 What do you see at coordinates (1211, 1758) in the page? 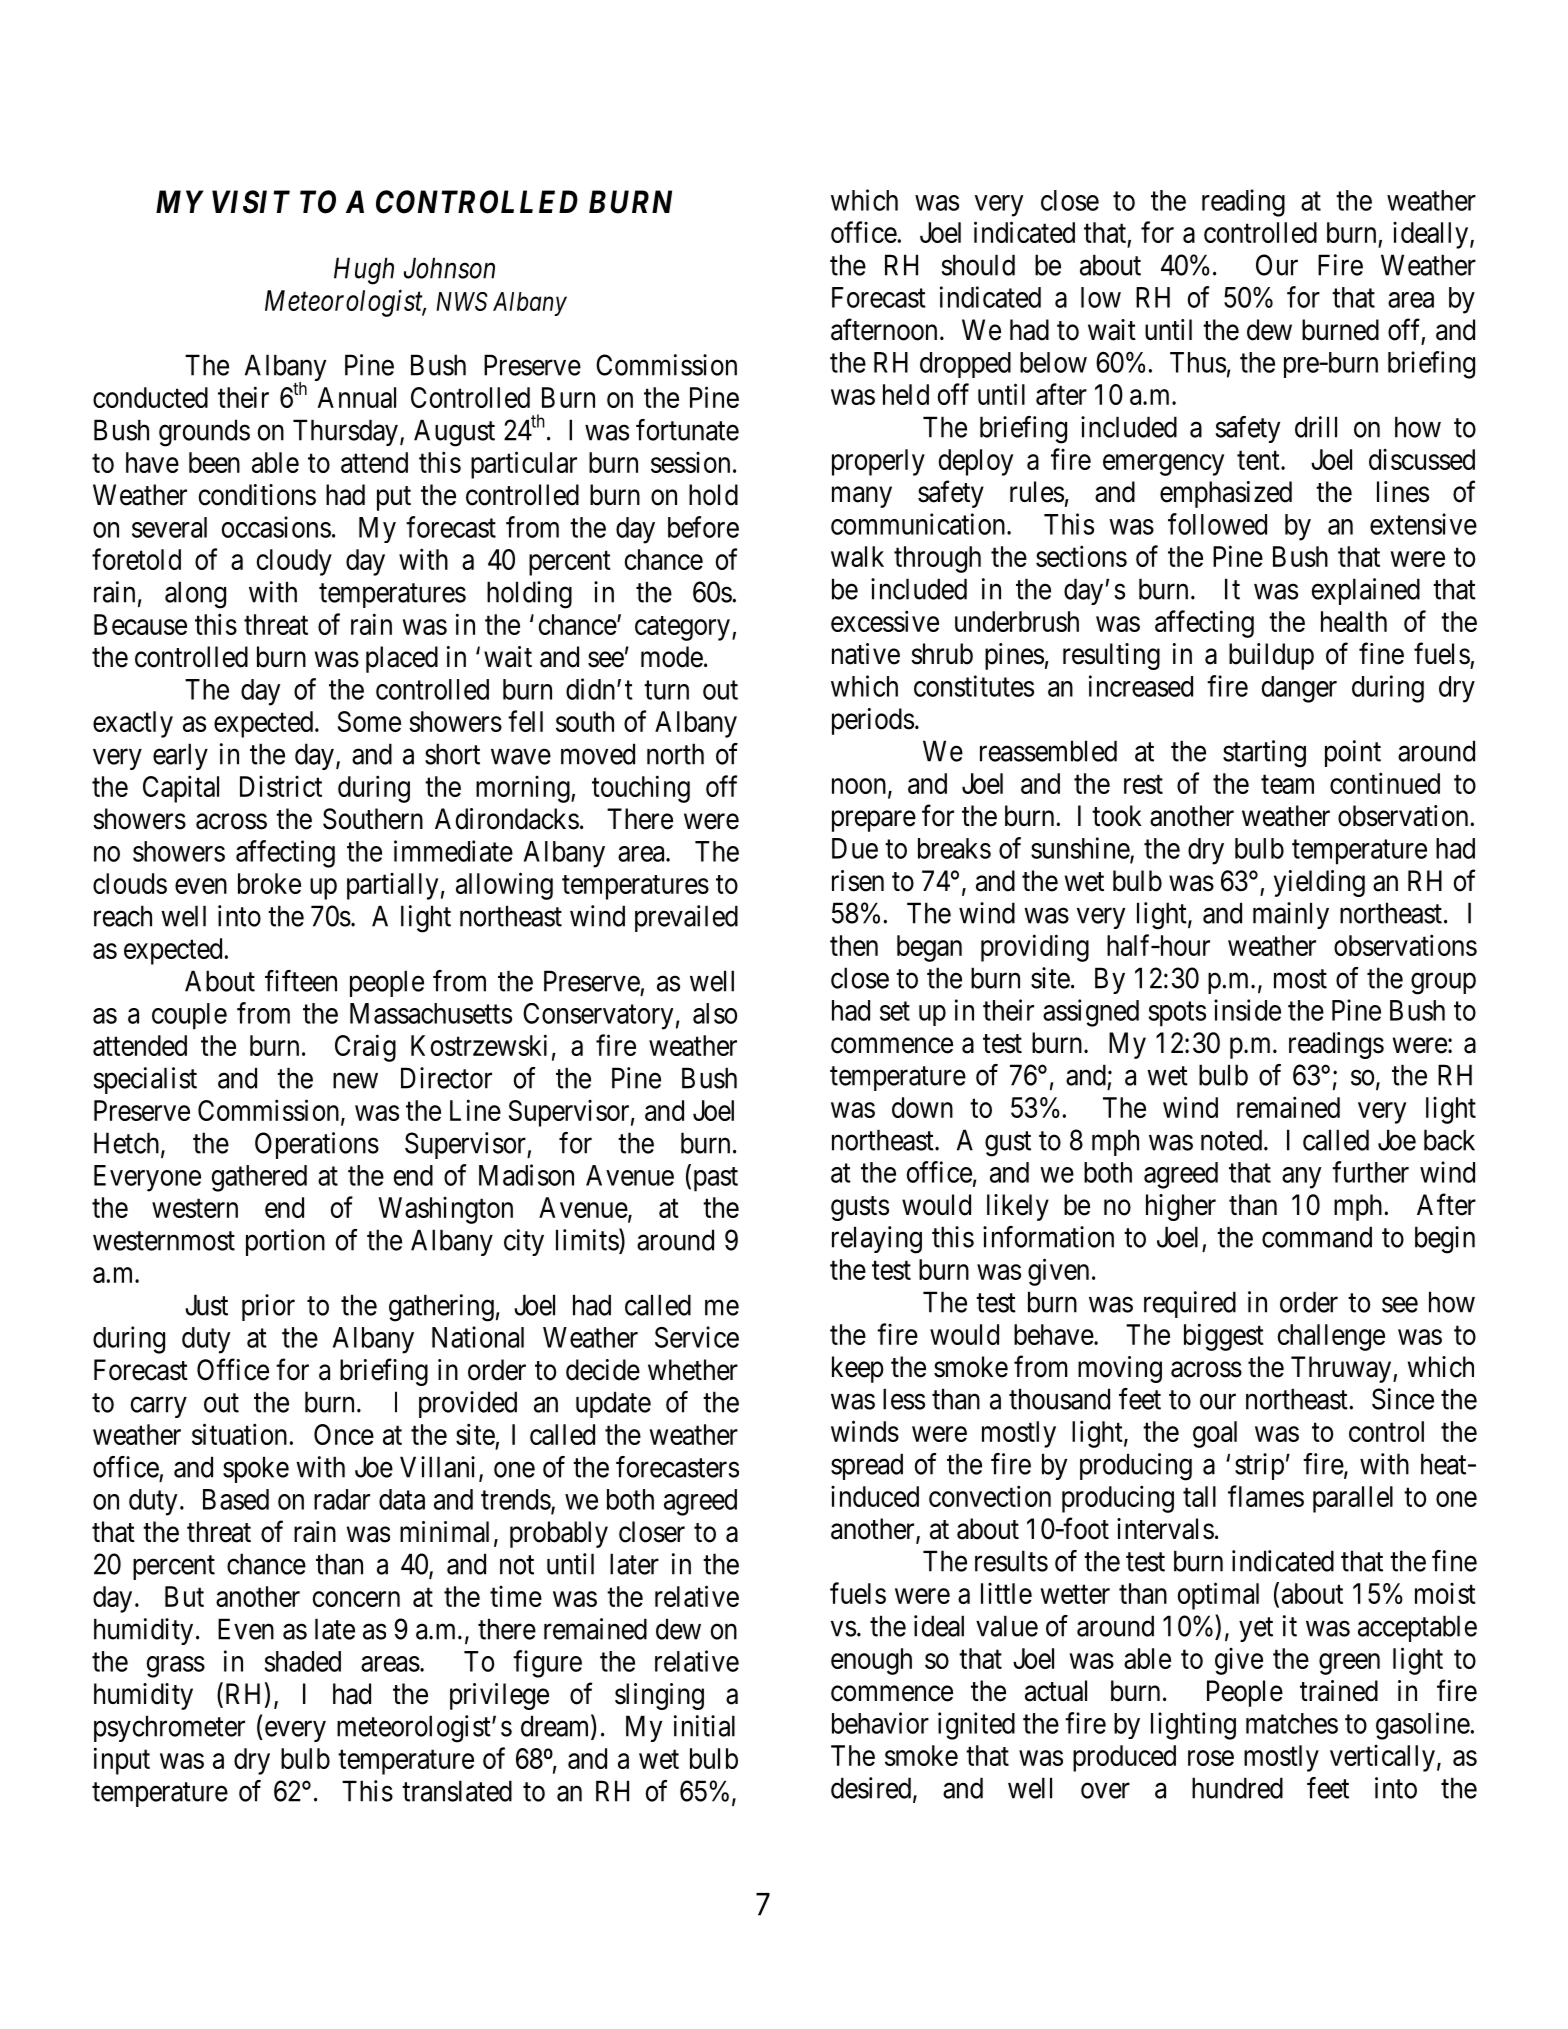
I see `rose` at bounding box center [1211, 1758].
